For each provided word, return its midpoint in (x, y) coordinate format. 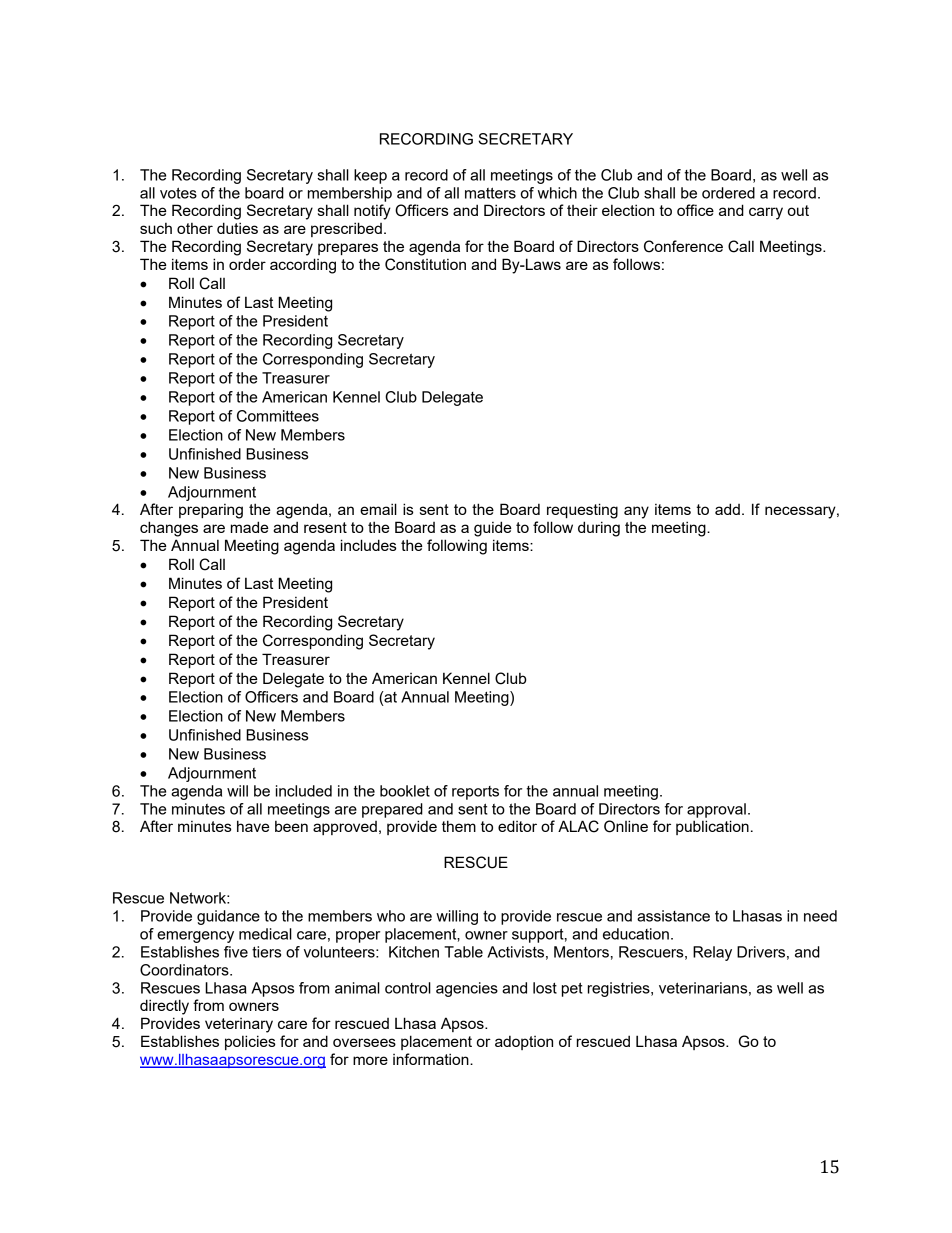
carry (766, 213)
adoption (524, 1043)
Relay (712, 953)
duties (237, 228)
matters (490, 193)
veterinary (239, 1025)
